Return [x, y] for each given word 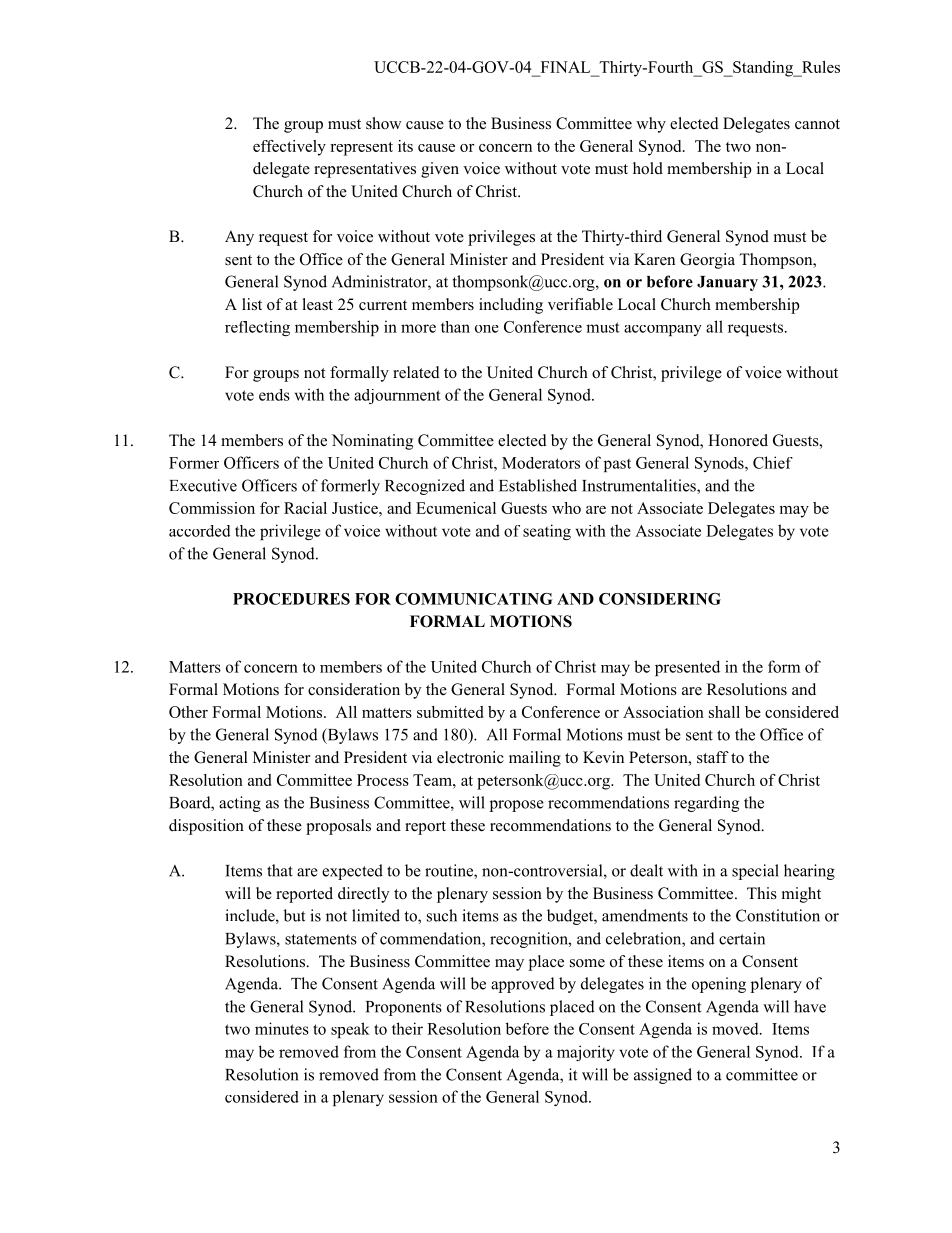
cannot [817, 124]
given [440, 170]
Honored [738, 440]
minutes [282, 1028]
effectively [289, 148]
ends [274, 395]
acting [240, 804]
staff [713, 757]
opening [719, 985]
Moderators [541, 463]
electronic [470, 757]
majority [586, 1053]
